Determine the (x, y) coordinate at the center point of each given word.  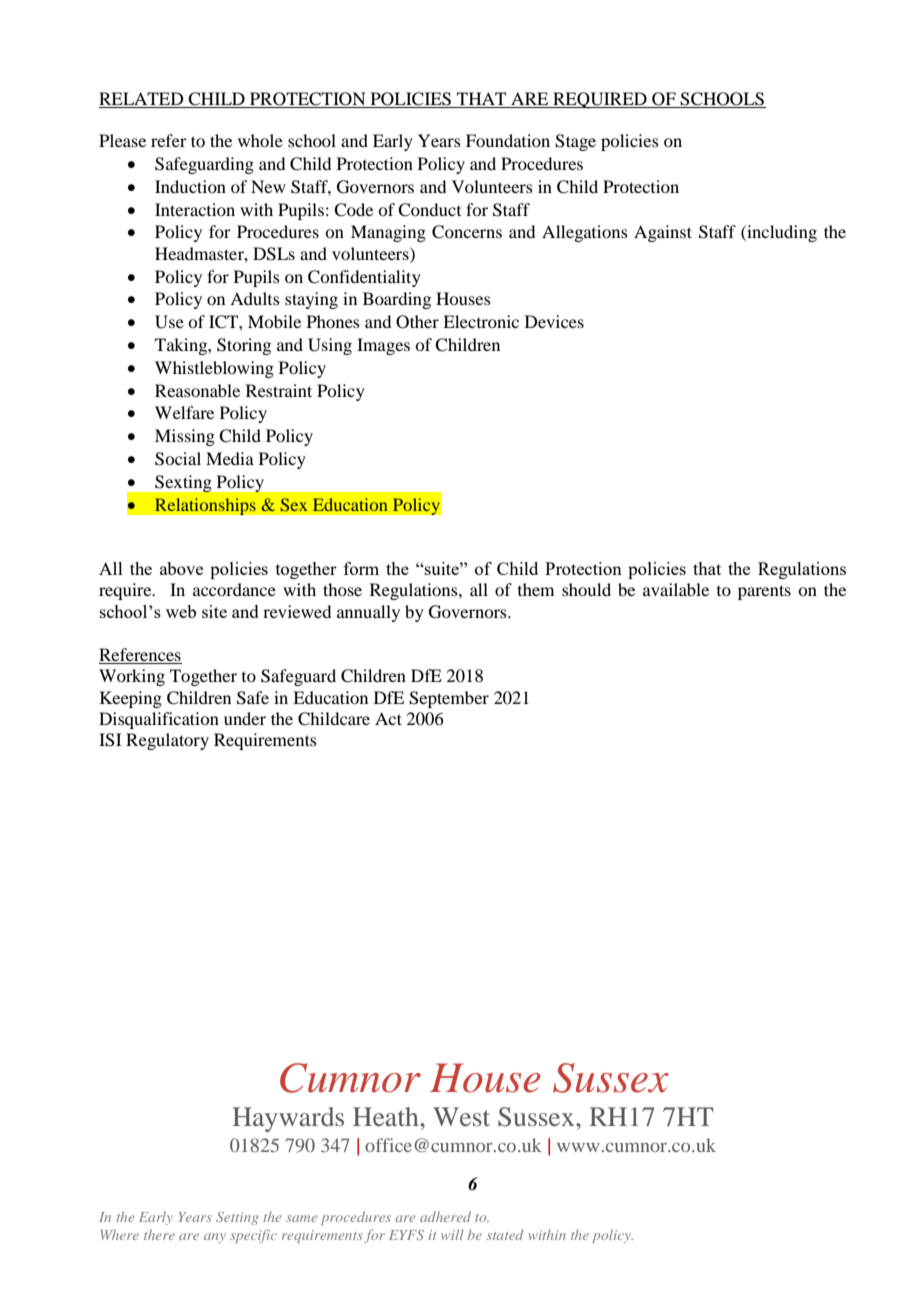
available (676, 589)
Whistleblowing (214, 369)
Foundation (508, 140)
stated (505, 1234)
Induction (190, 186)
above (181, 568)
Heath (387, 1116)
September (449, 699)
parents (764, 592)
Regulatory (167, 741)
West (461, 1116)
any (215, 1238)
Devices (554, 321)
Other (417, 322)
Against (663, 233)
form (361, 568)
